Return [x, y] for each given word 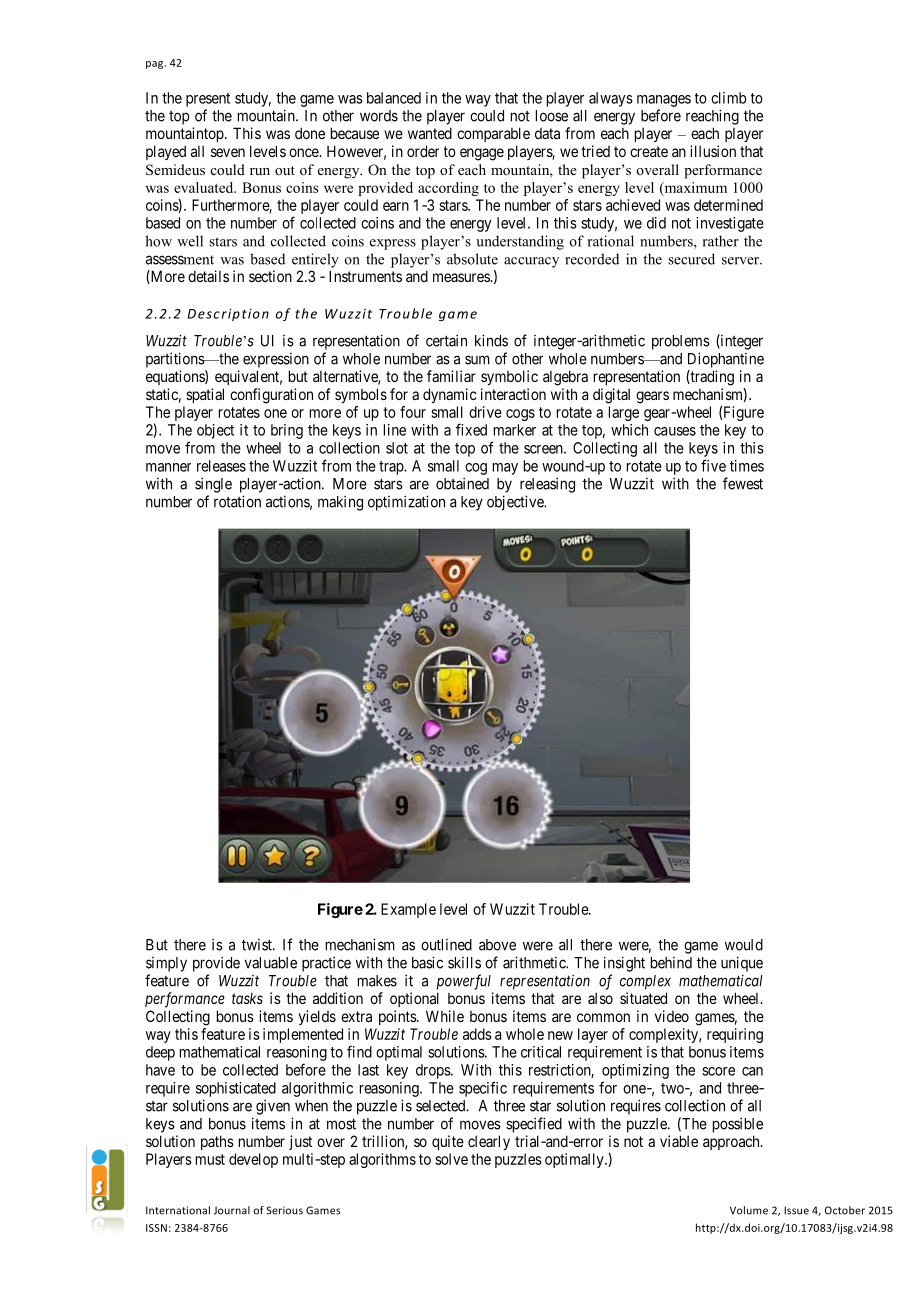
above [497, 945]
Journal [232, 1210]
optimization [406, 503]
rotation [237, 501]
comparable [493, 134]
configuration [271, 396]
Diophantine [726, 360]
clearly [489, 1142]
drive [485, 412]
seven [228, 152]
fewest [743, 483]
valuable [271, 963]
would [744, 945]
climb [728, 98]
